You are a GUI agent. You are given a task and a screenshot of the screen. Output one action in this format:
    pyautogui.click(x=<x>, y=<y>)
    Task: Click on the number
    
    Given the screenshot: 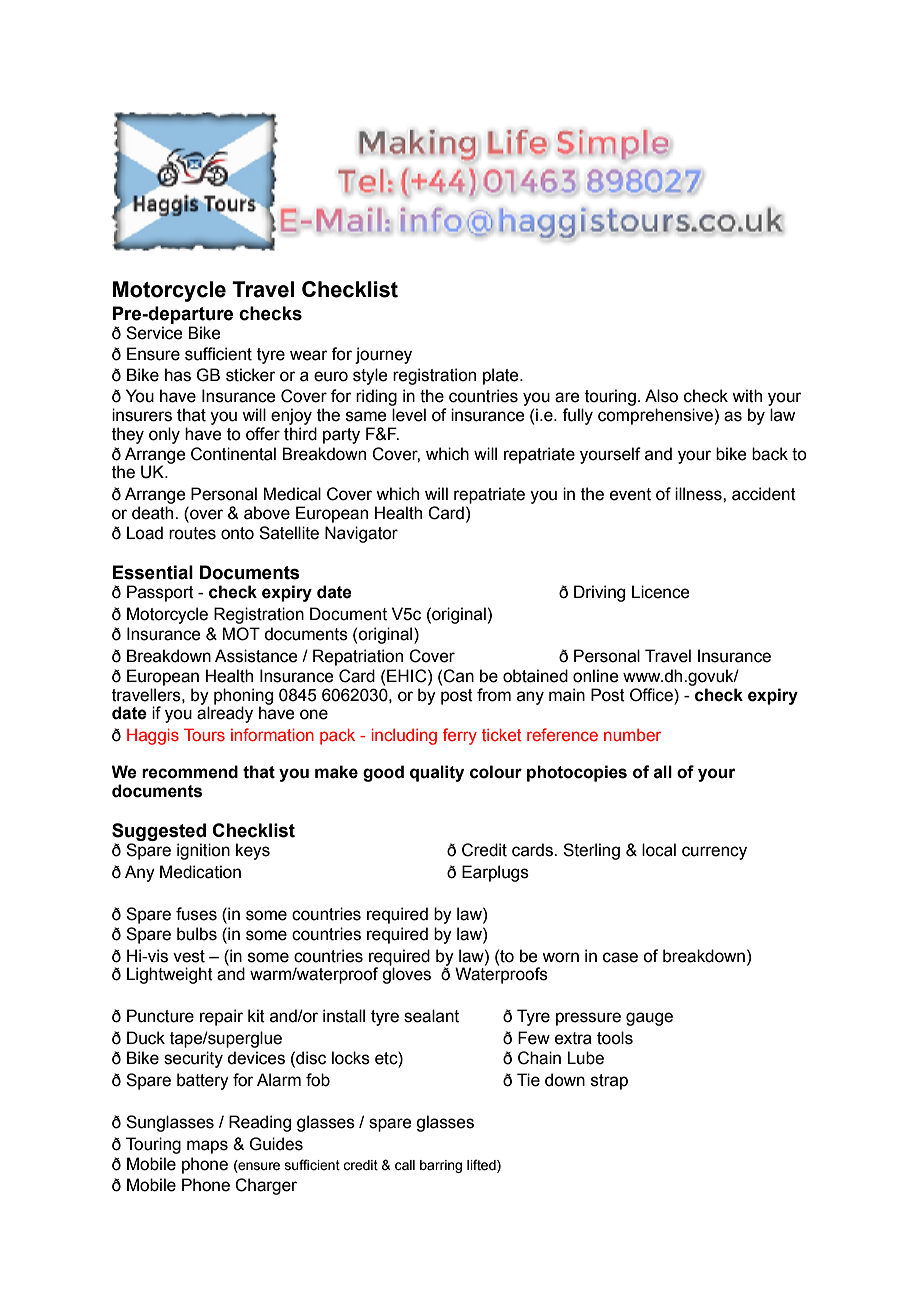 What is the action you would take?
    pyautogui.click(x=632, y=735)
